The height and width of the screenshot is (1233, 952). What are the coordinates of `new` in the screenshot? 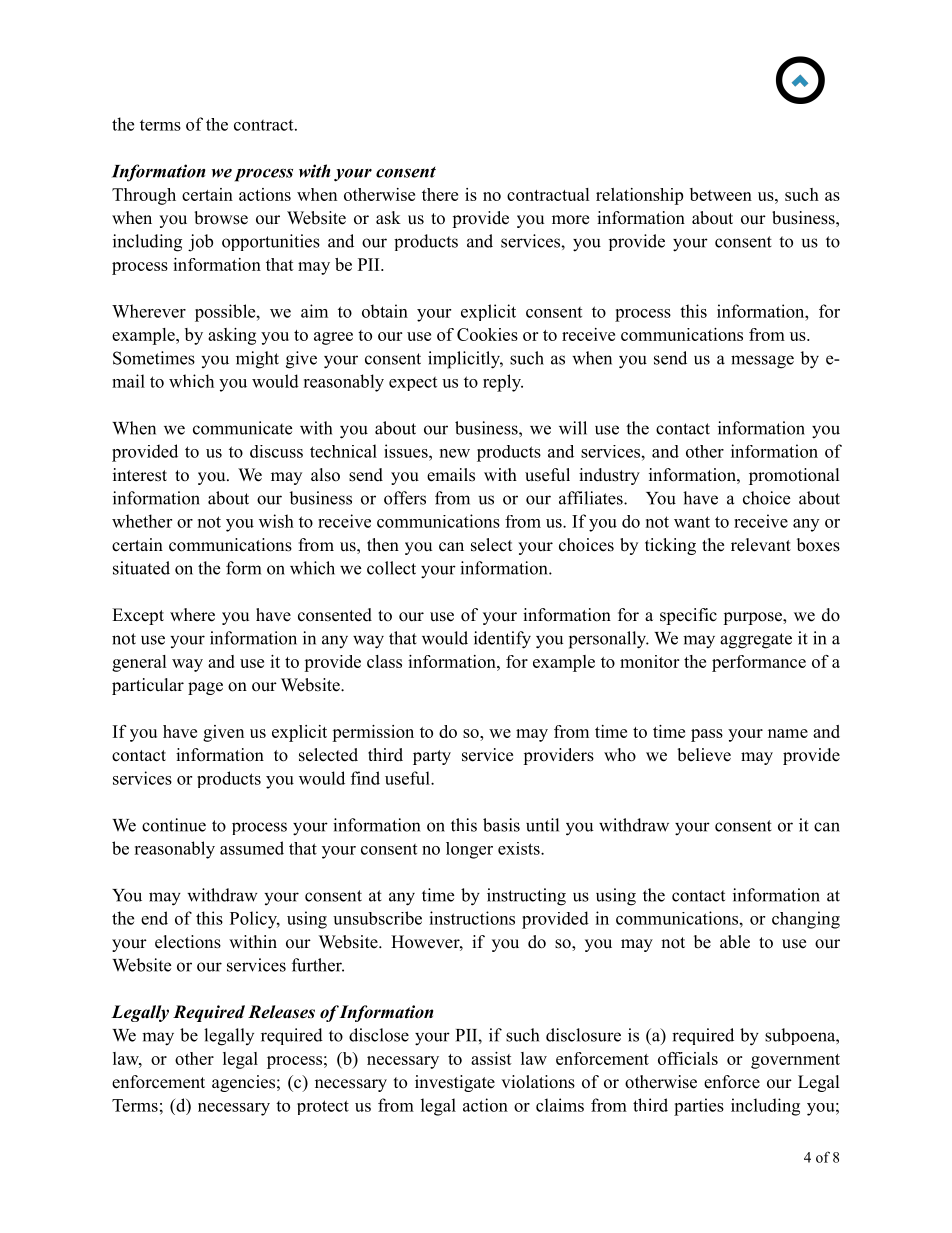 It's located at (455, 453).
